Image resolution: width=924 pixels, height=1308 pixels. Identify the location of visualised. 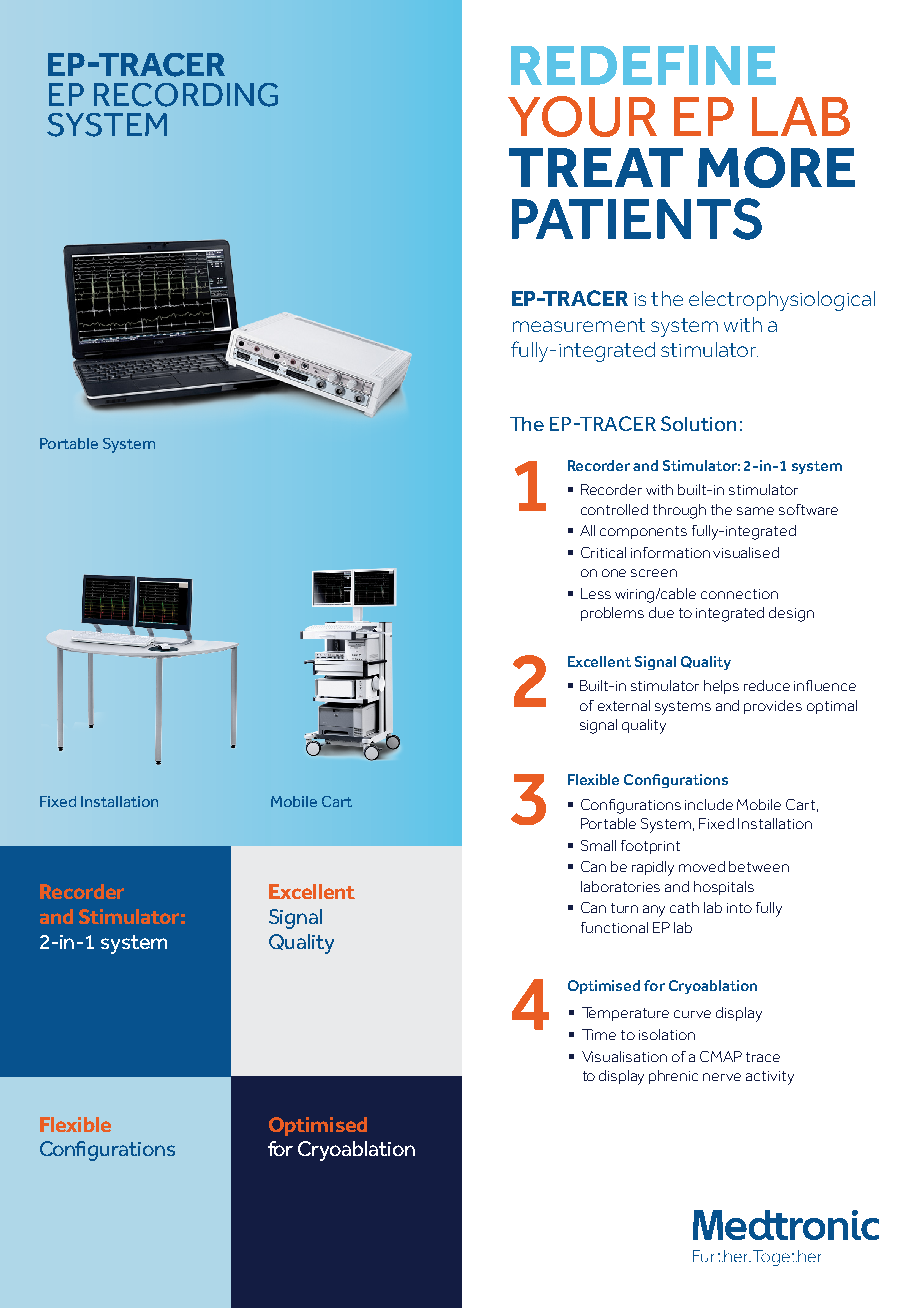
(746, 552).
